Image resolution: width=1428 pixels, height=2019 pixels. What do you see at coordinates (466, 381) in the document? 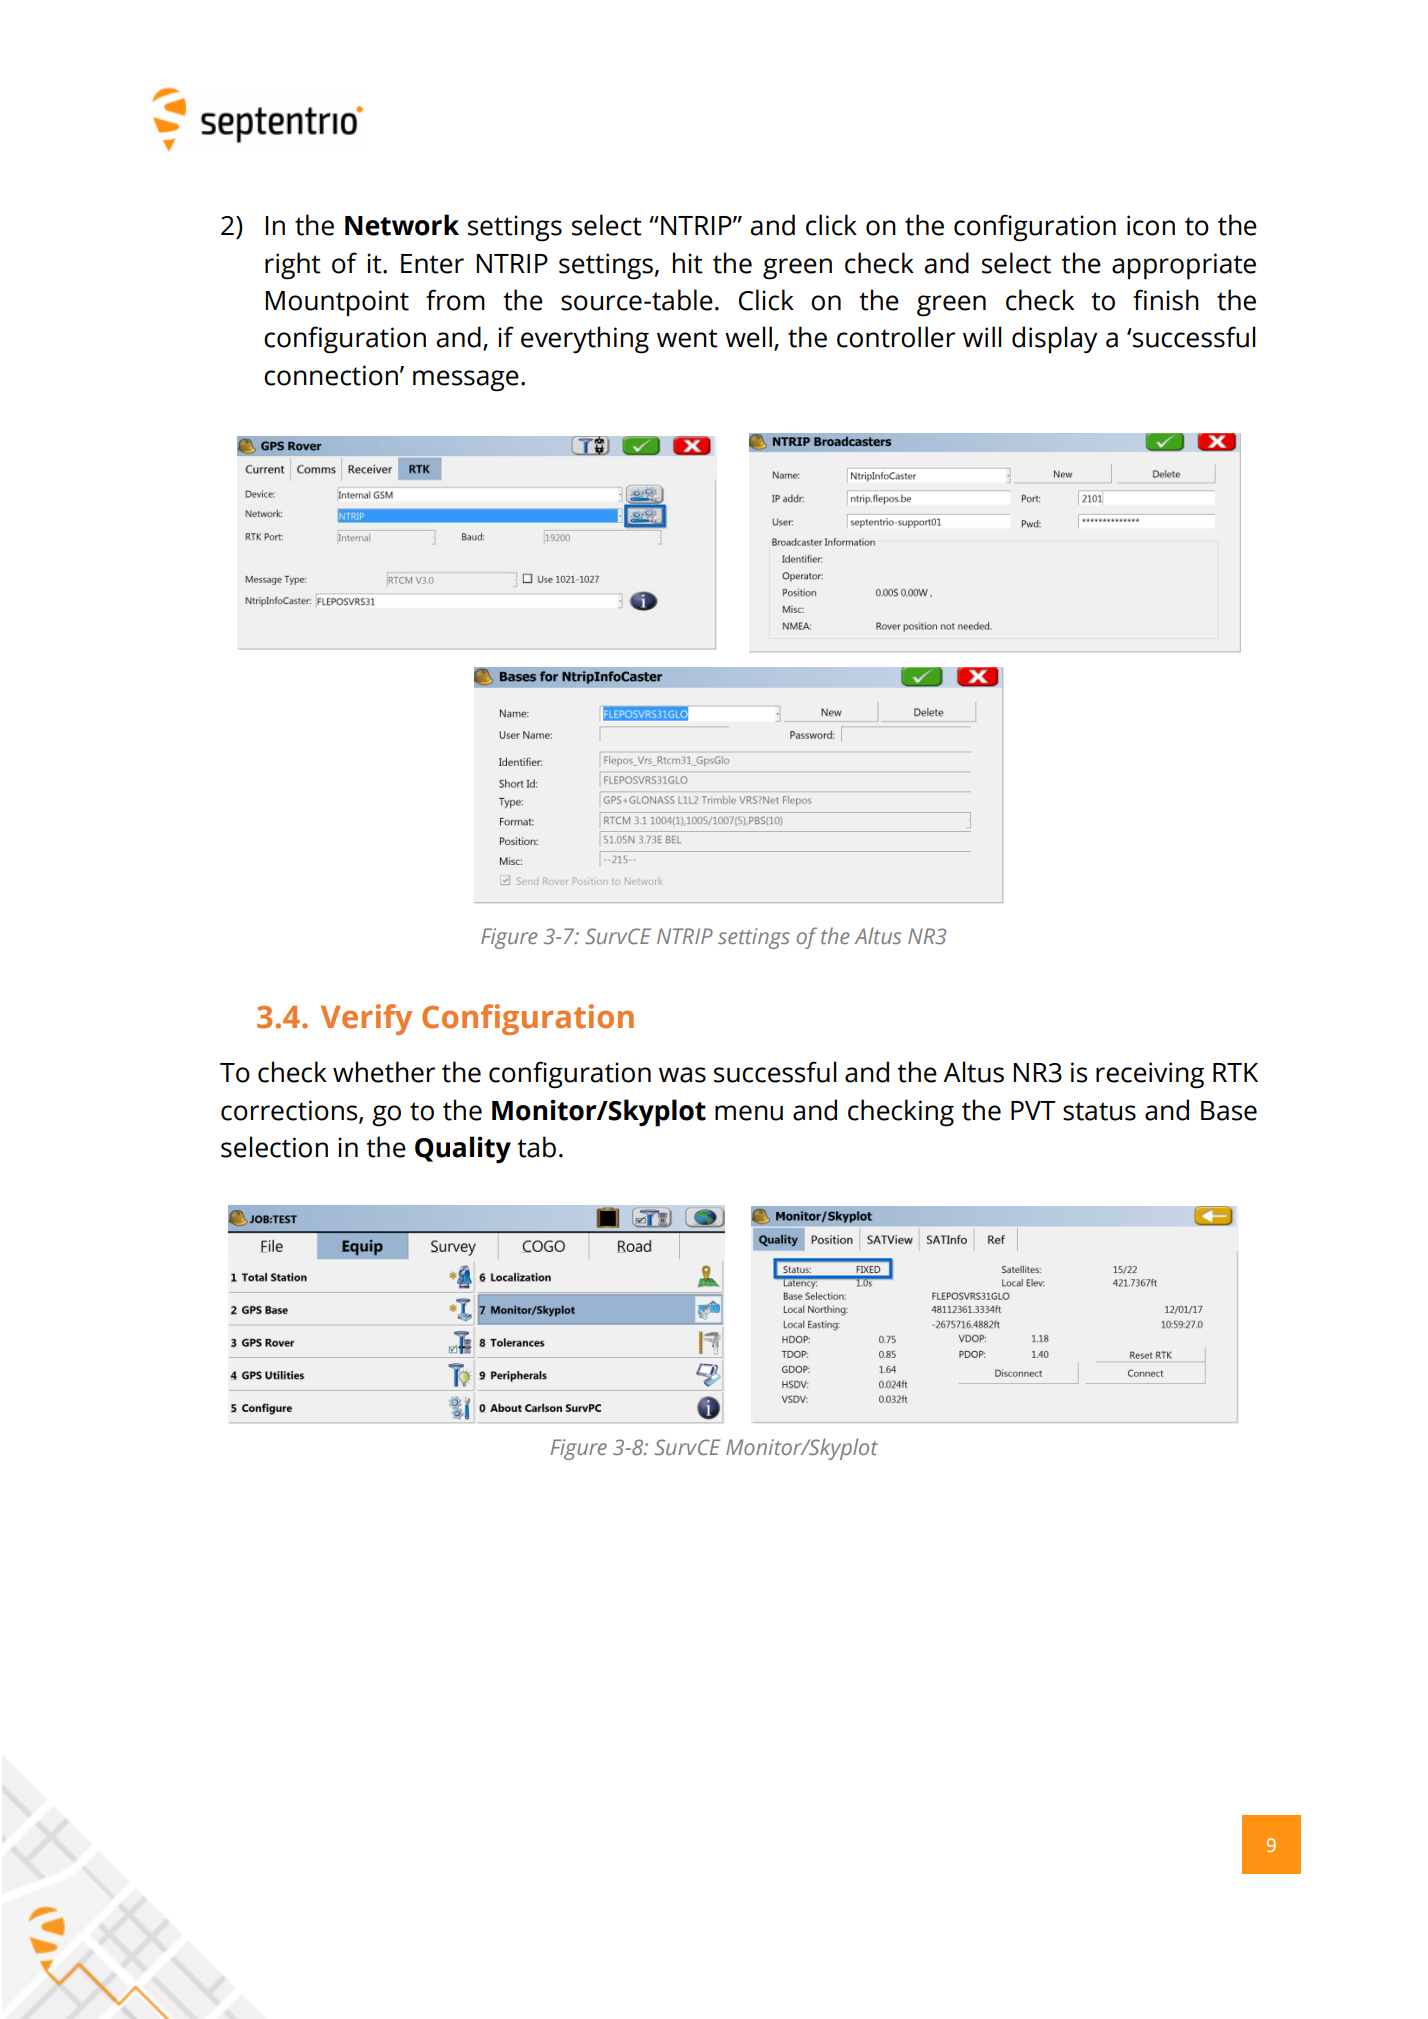
I see `message` at bounding box center [466, 381].
